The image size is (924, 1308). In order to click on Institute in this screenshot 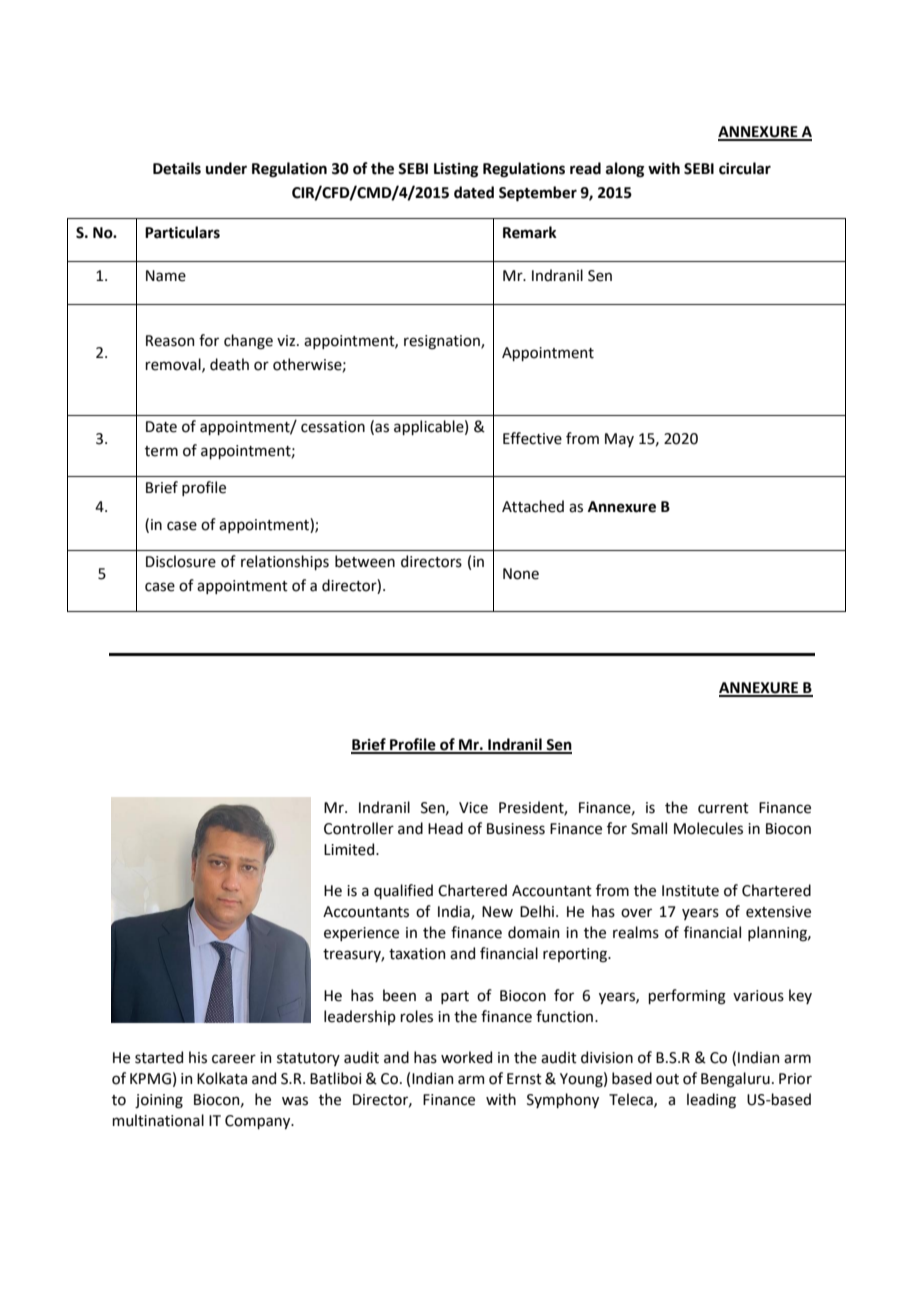, I will do `click(690, 891)`.
